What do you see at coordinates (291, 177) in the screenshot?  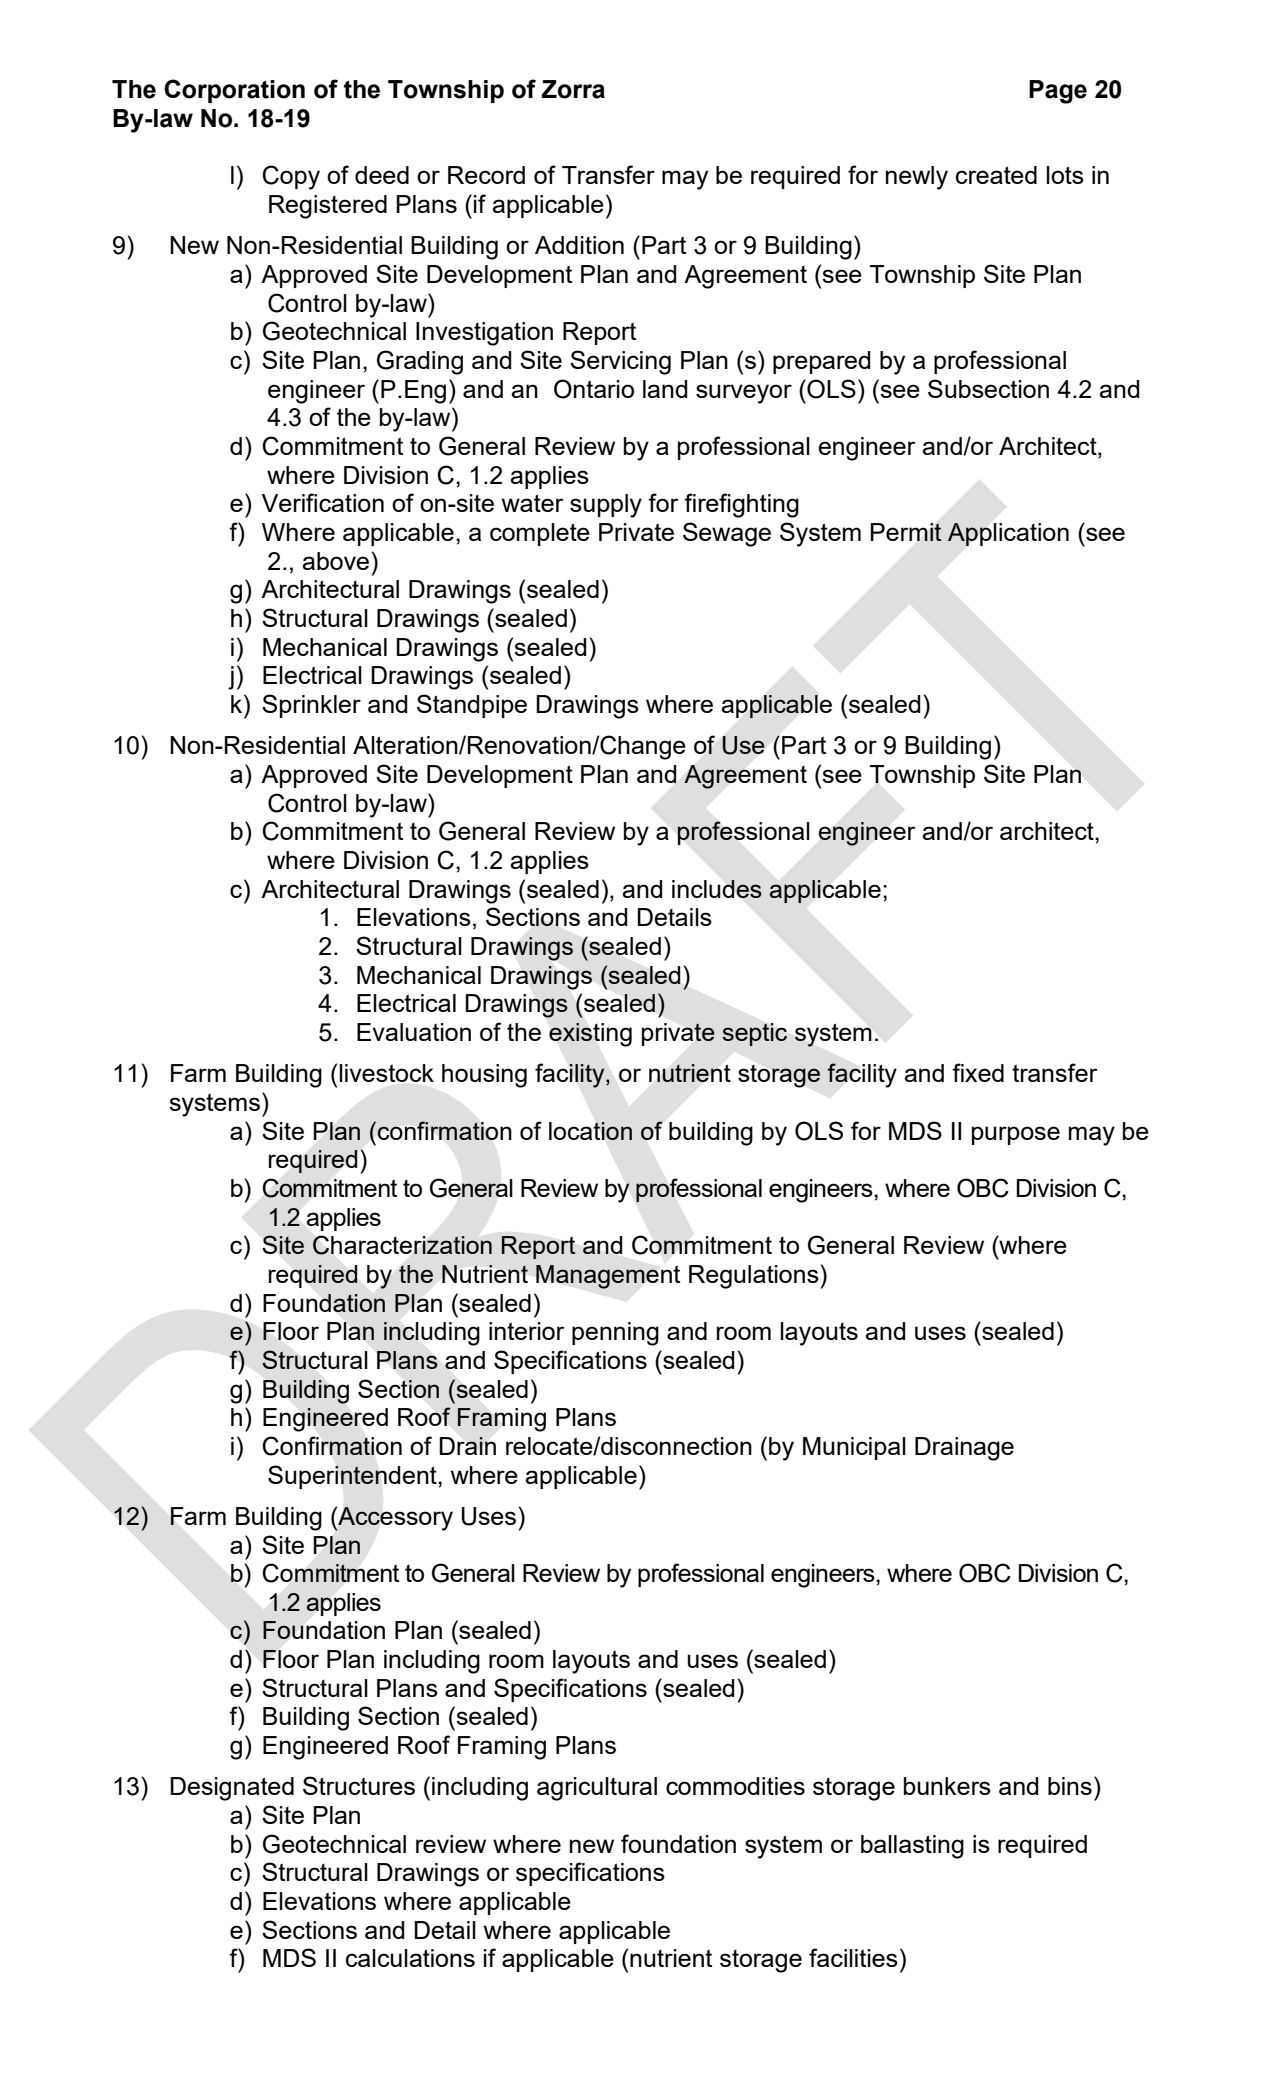 I see `Copy` at bounding box center [291, 177].
